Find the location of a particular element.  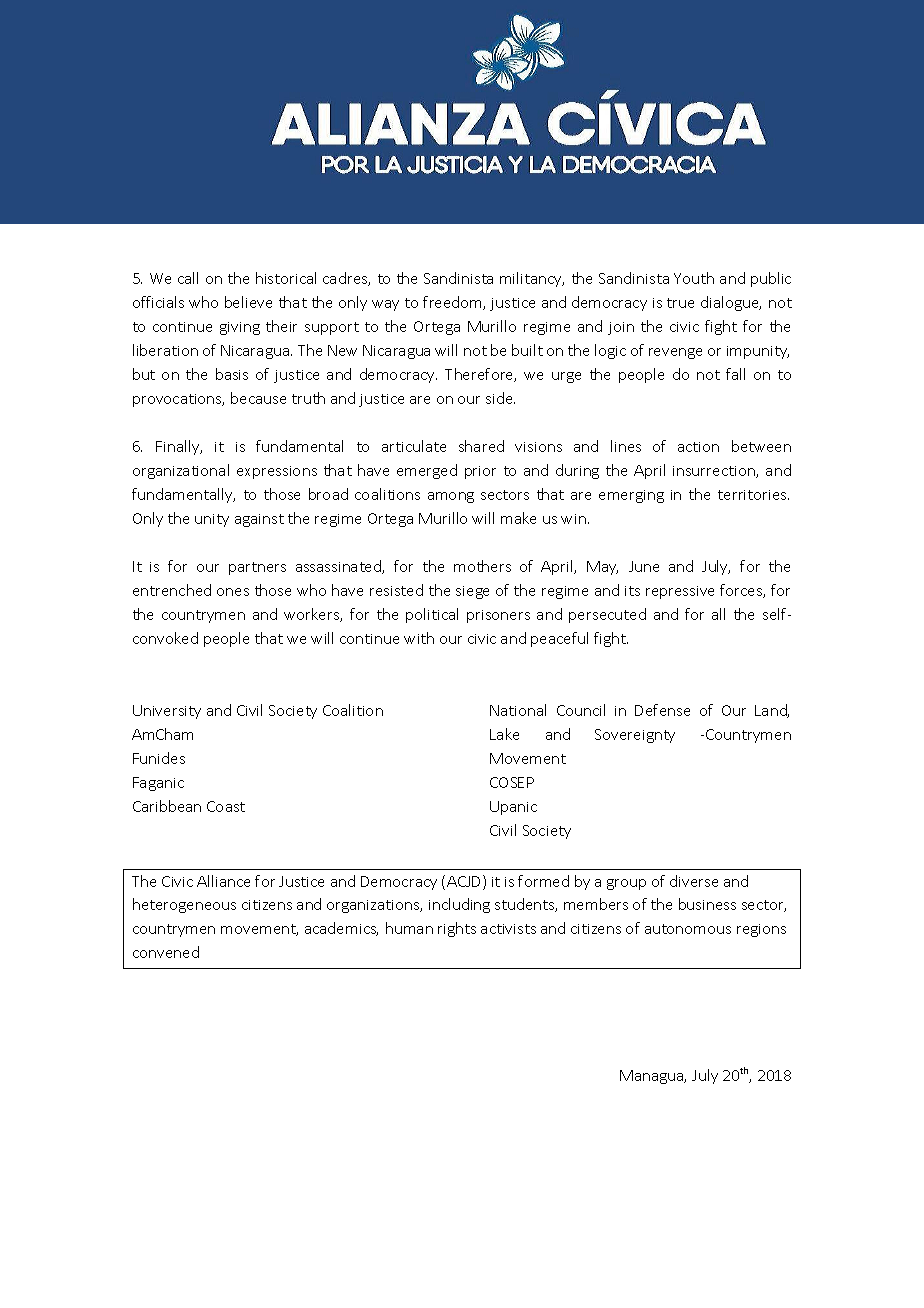

Finally is located at coordinates (179, 447).
